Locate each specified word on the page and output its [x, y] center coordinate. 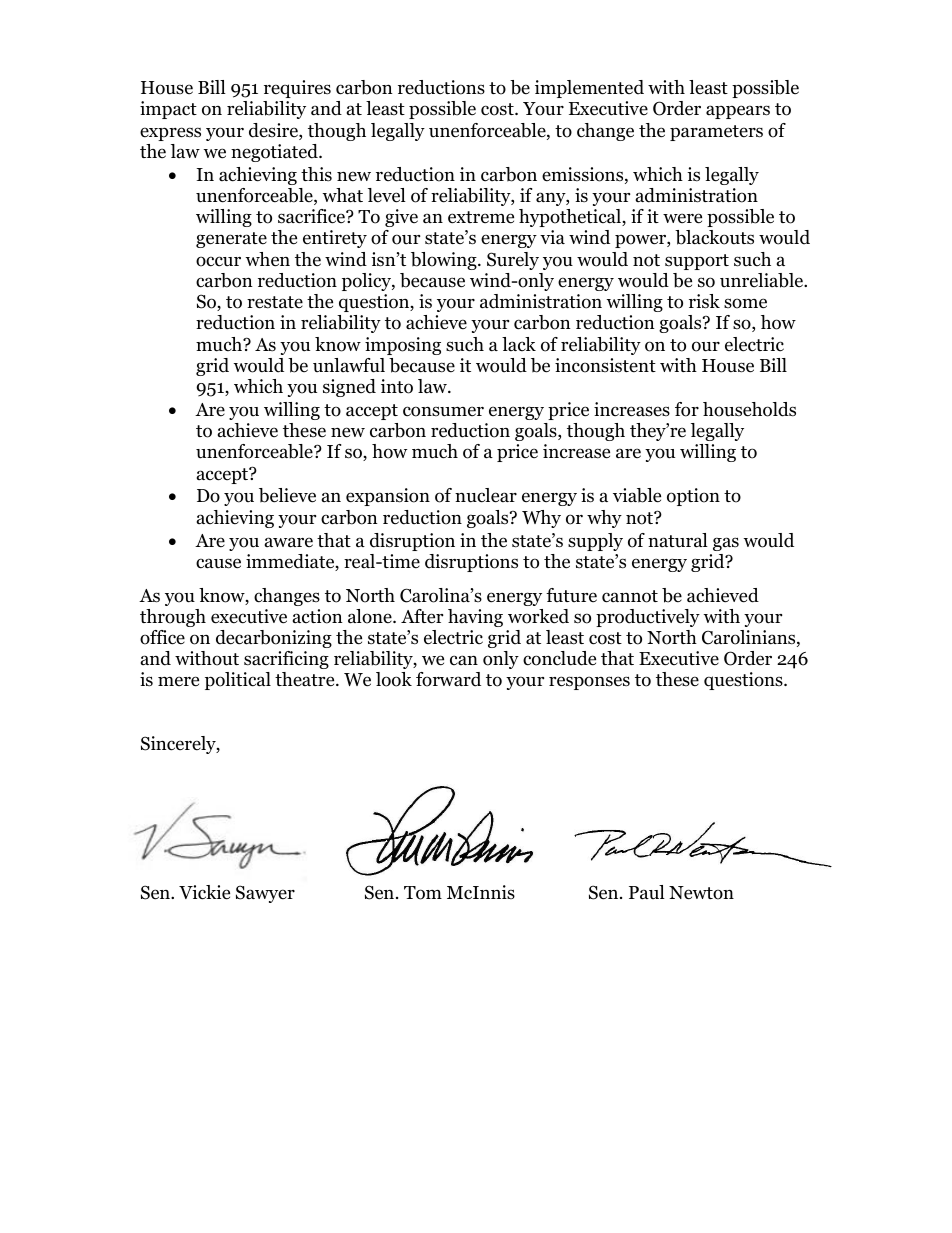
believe [287, 495]
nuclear [486, 495]
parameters [716, 133]
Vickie [204, 892]
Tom [423, 893]
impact [168, 110]
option [693, 497]
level [387, 195]
